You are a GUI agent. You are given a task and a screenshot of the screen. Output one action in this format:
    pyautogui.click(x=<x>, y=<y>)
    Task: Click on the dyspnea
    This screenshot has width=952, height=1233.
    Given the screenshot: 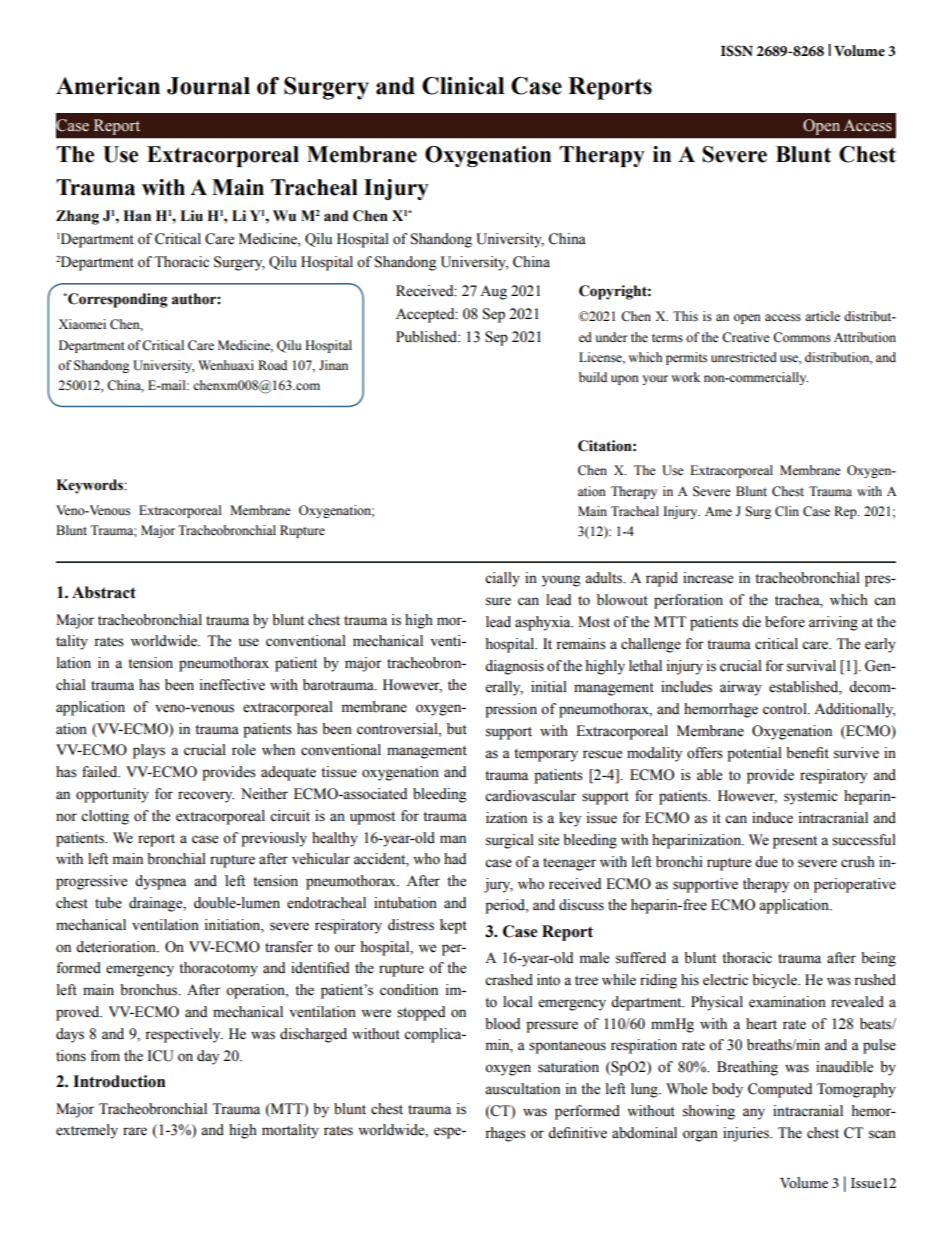 What is the action you would take?
    pyautogui.click(x=160, y=882)
